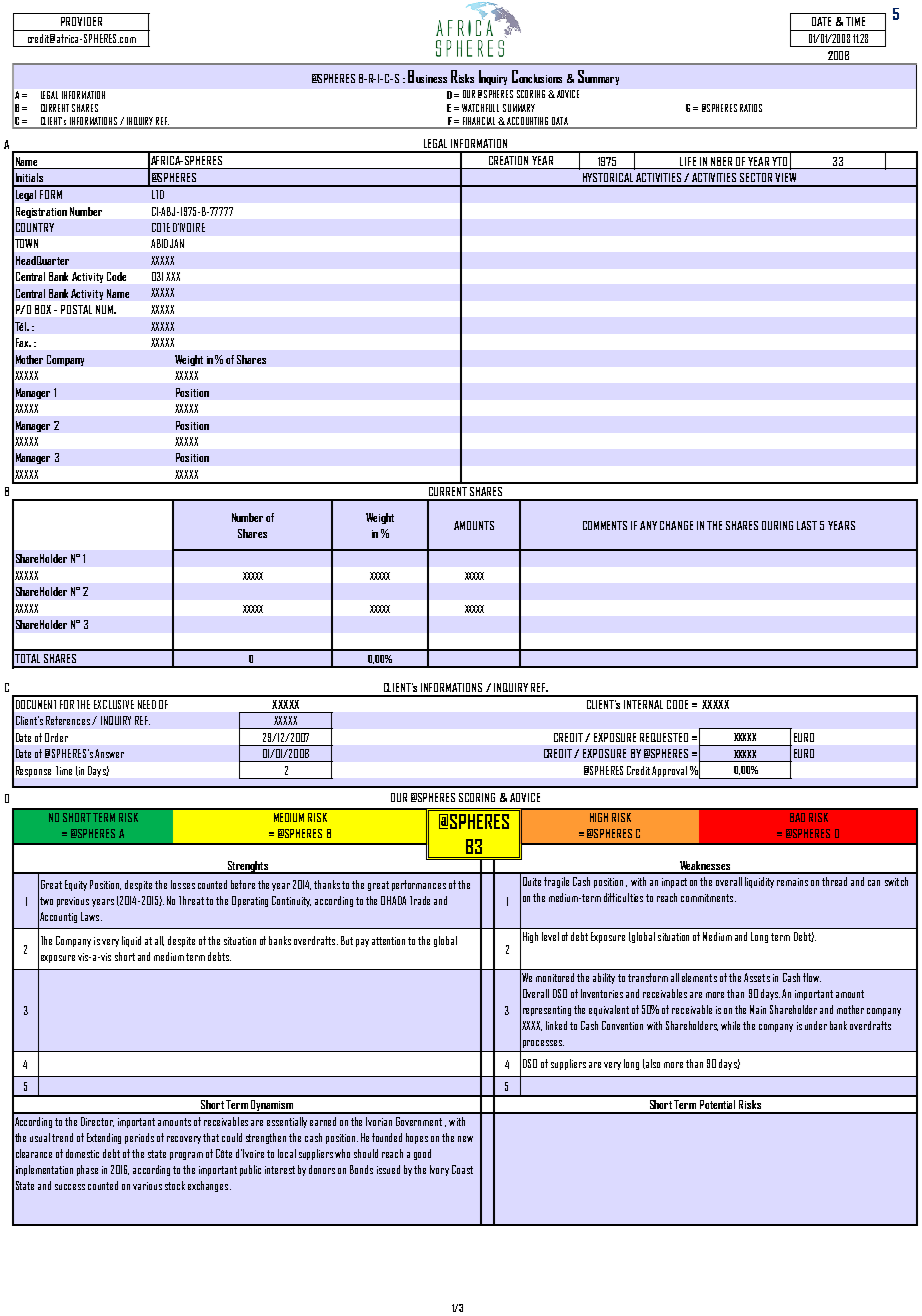 This screenshot has height=1316, width=922. Describe the element at coordinates (664, 737) in the screenshot. I see `REQUESTED` at that location.
